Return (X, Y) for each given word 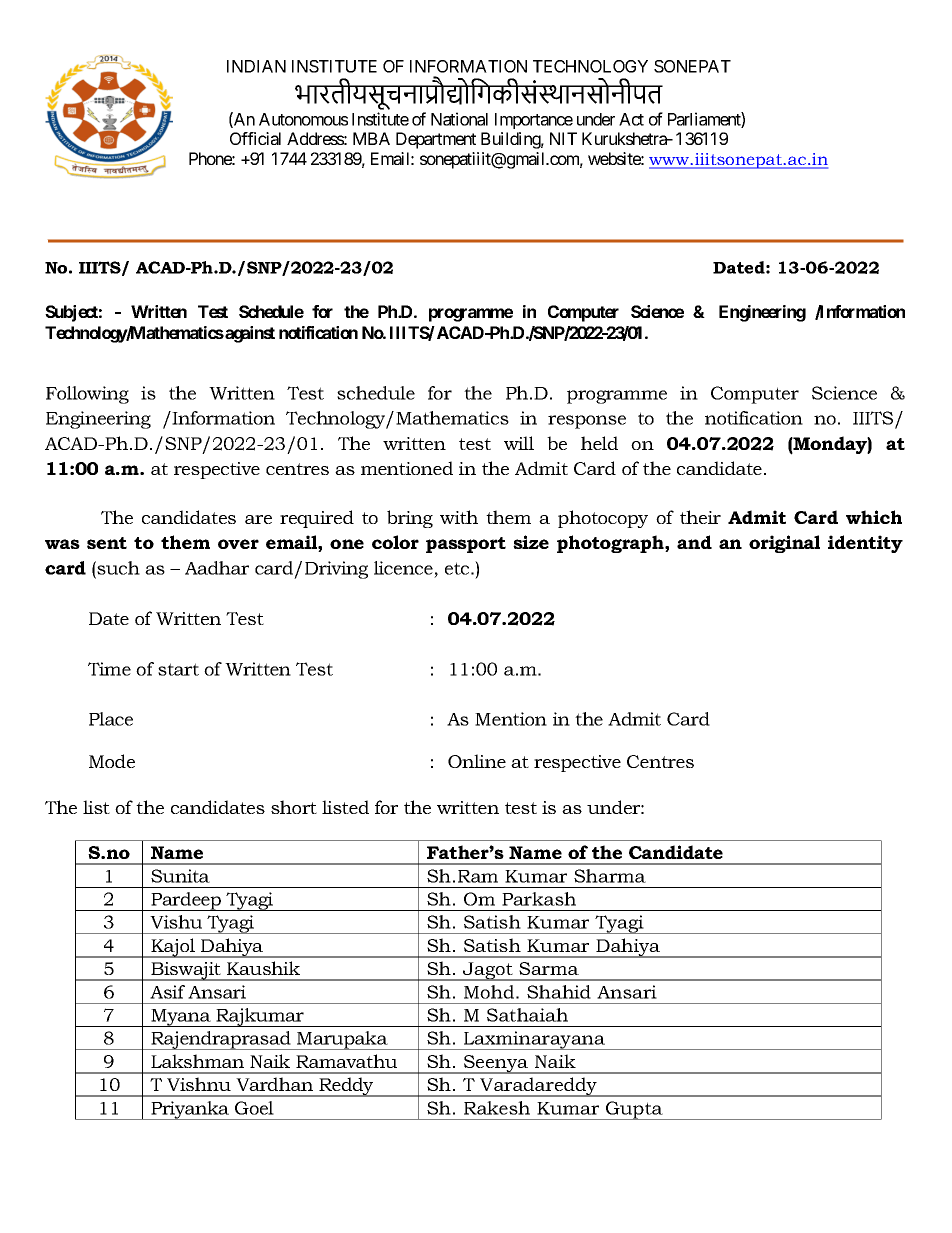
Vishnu (199, 1084)
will (519, 443)
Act (631, 119)
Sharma (610, 876)
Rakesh (497, 1108)
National (459, 119)
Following (87, 395)
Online (477, 761)
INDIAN (256, 66)
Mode (112, 761)
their (700, 517)
